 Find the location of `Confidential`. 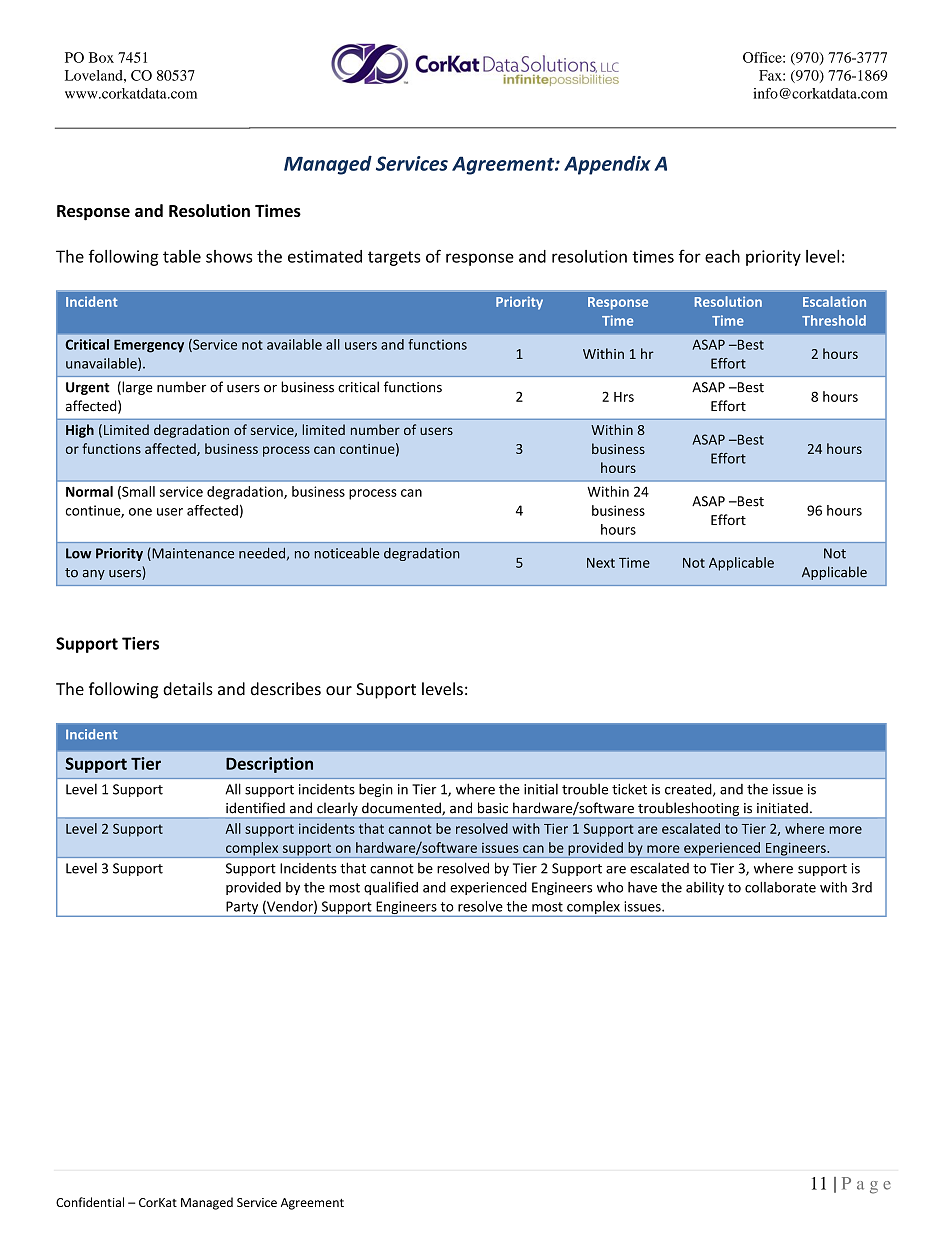

Confidential is located at coordinates (90, 1202).
